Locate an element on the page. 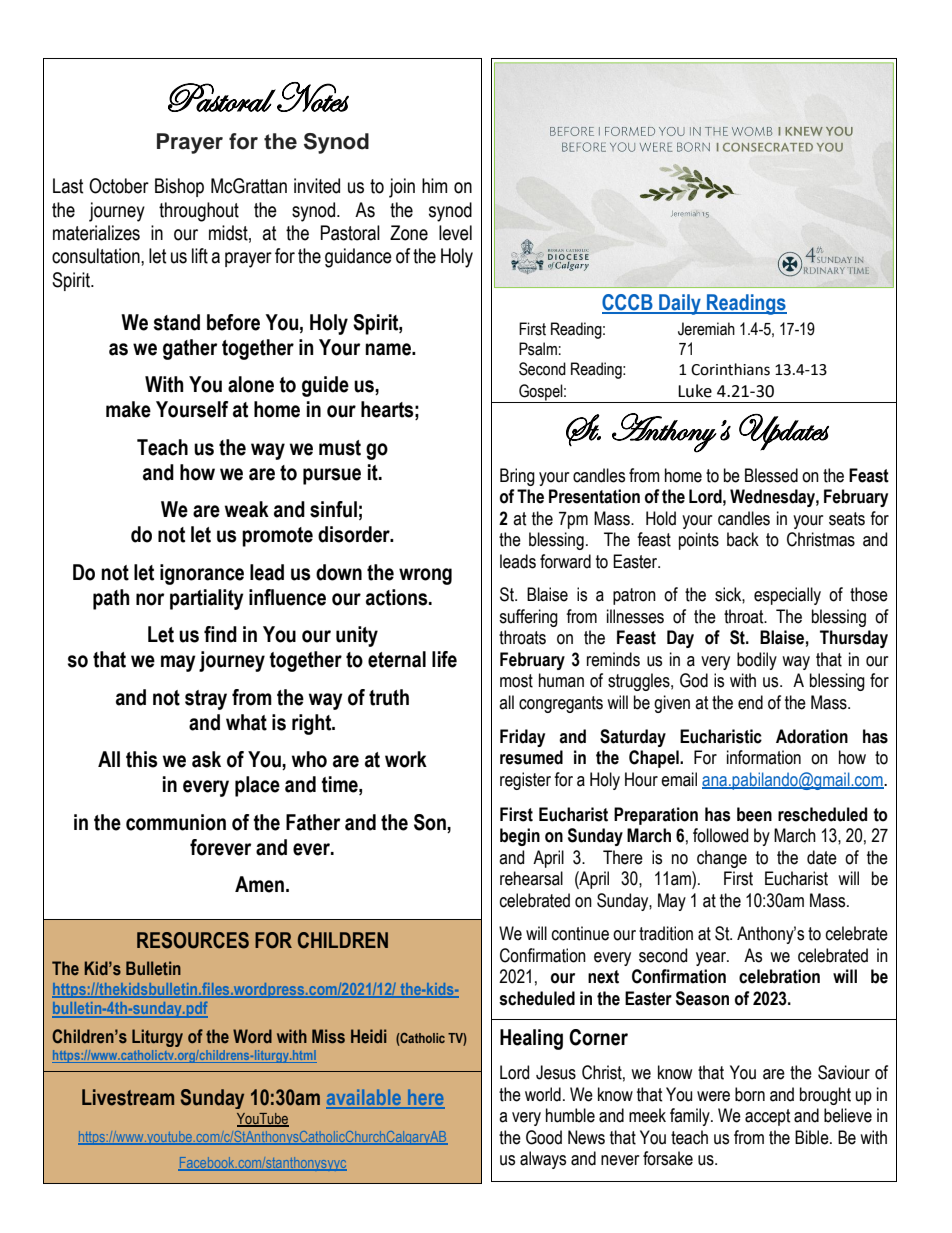  communion is located at coordinates (176, 822).
